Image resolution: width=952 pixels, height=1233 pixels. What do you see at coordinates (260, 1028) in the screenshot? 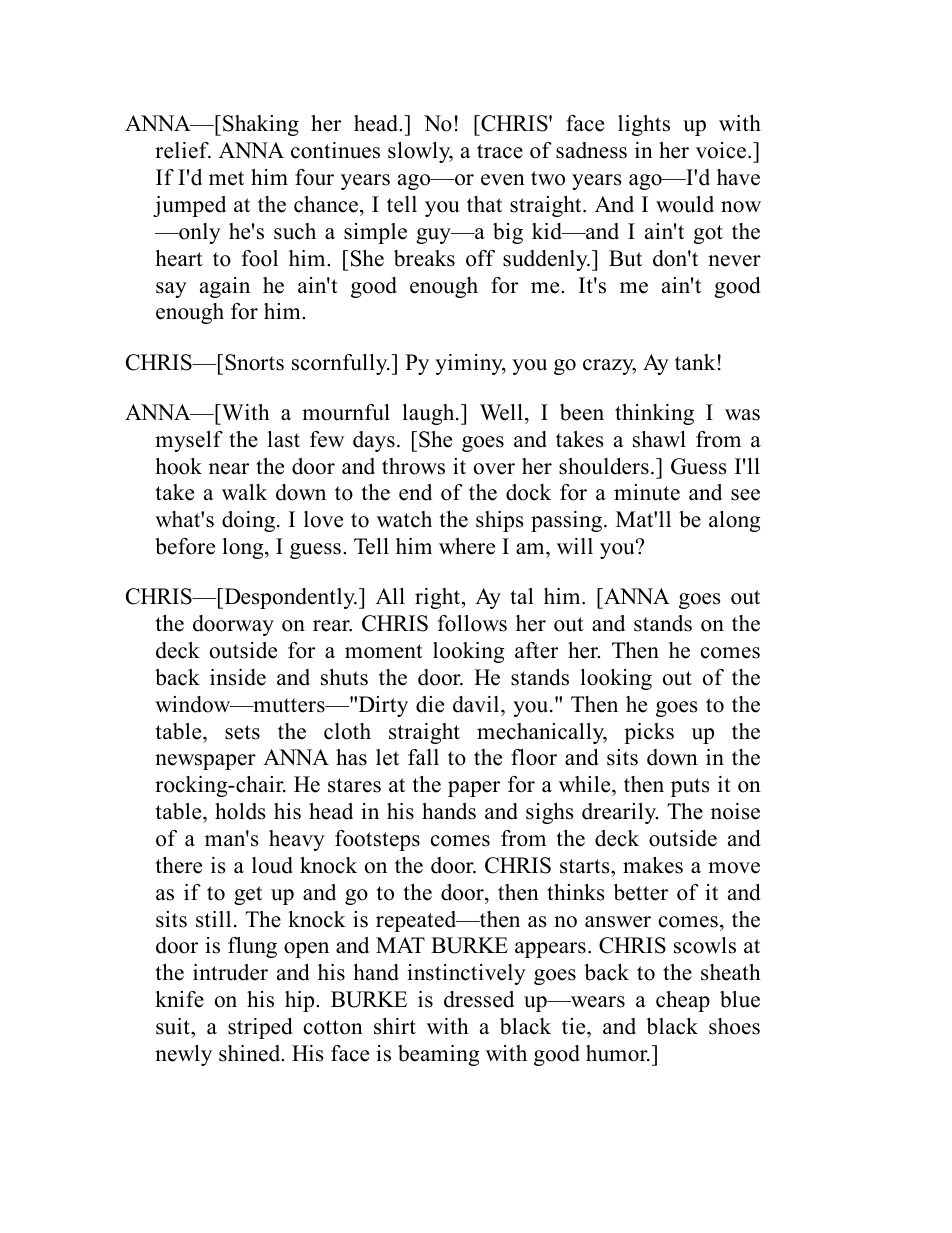
I see `striped` at bounding box center [260, 1028].
